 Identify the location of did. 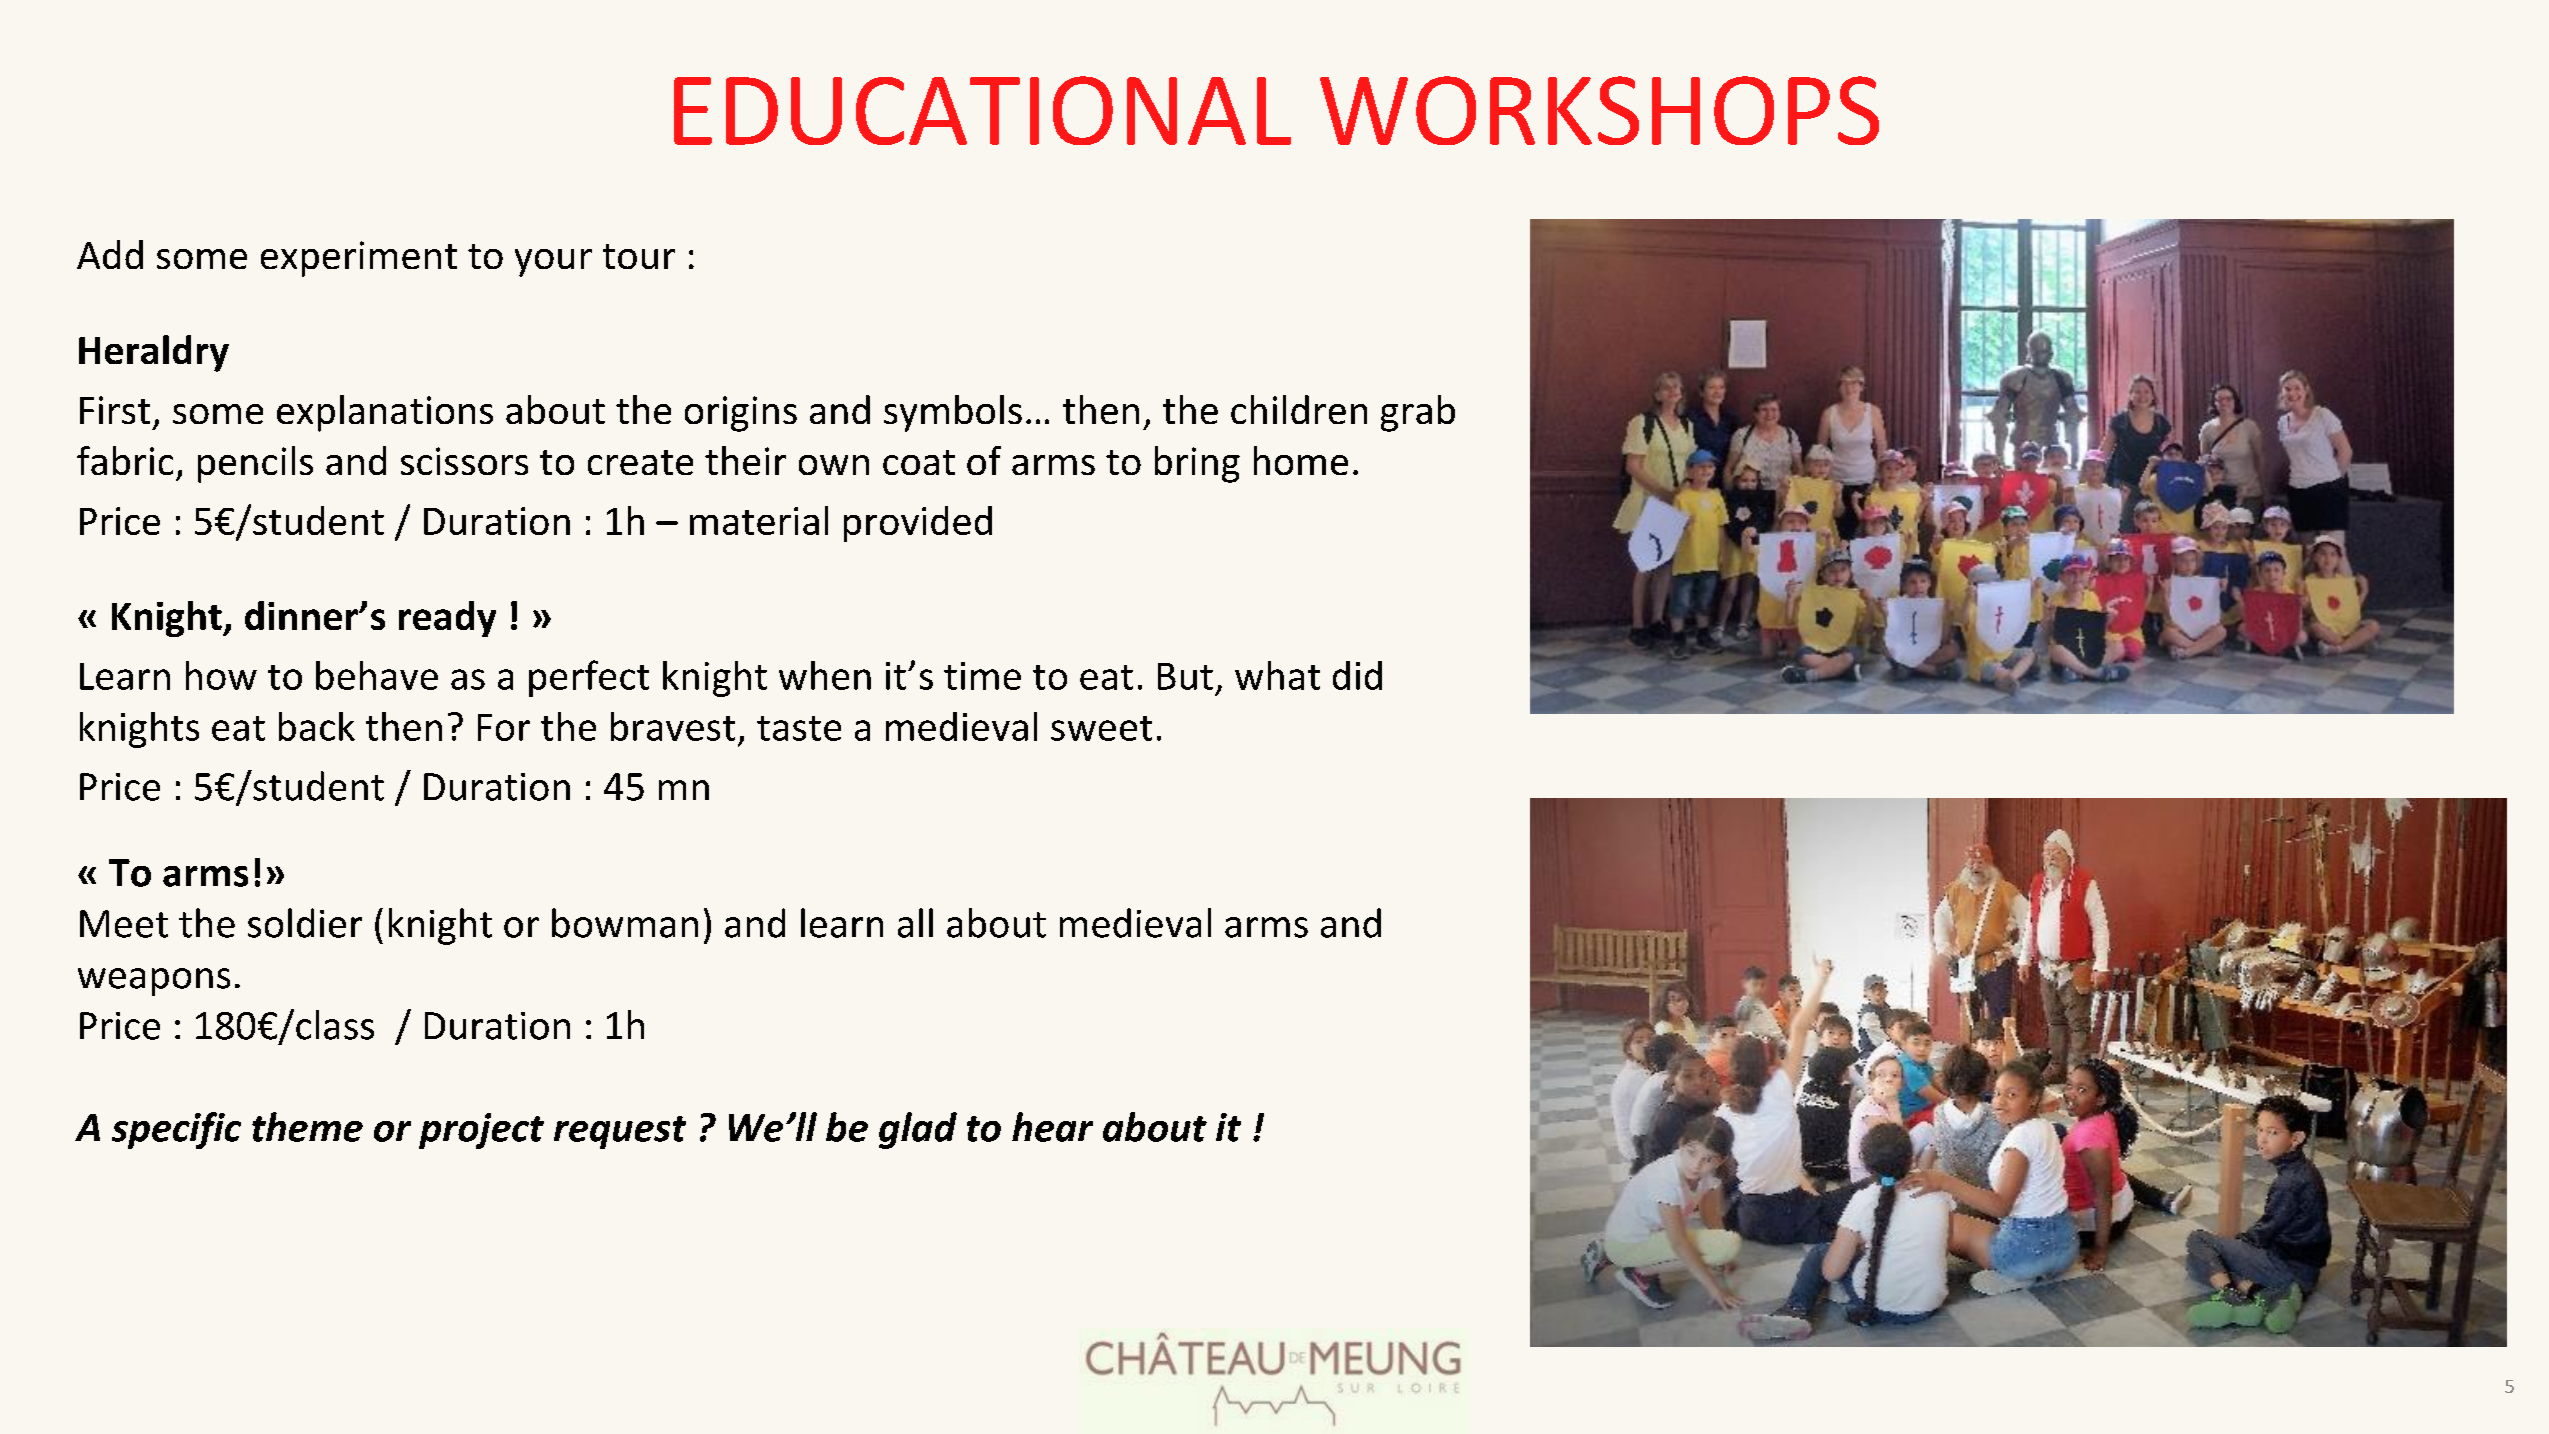
(1357, 675).
